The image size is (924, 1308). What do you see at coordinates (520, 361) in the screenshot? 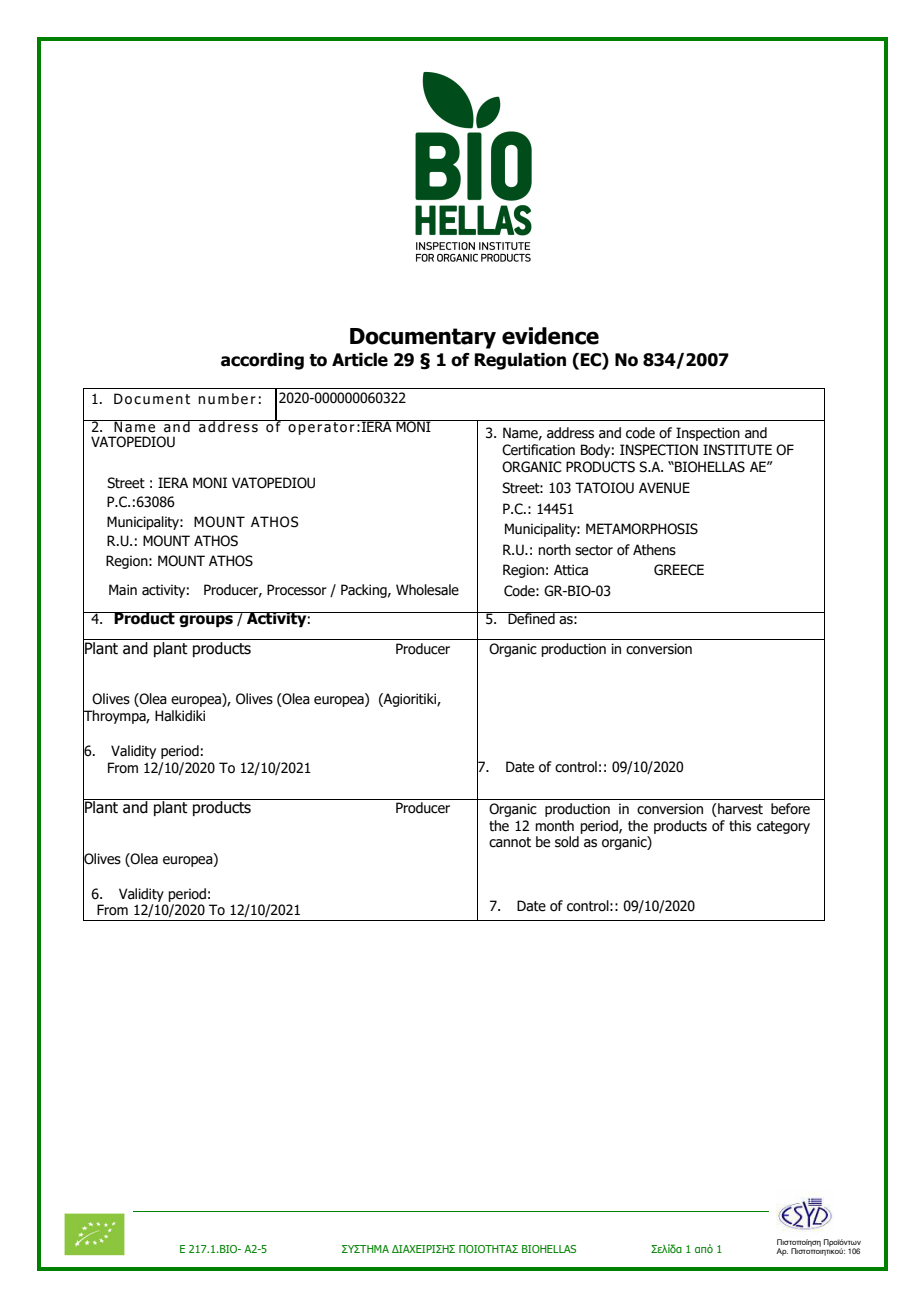
I see `Regulation` at bounding box center [520, 361].
